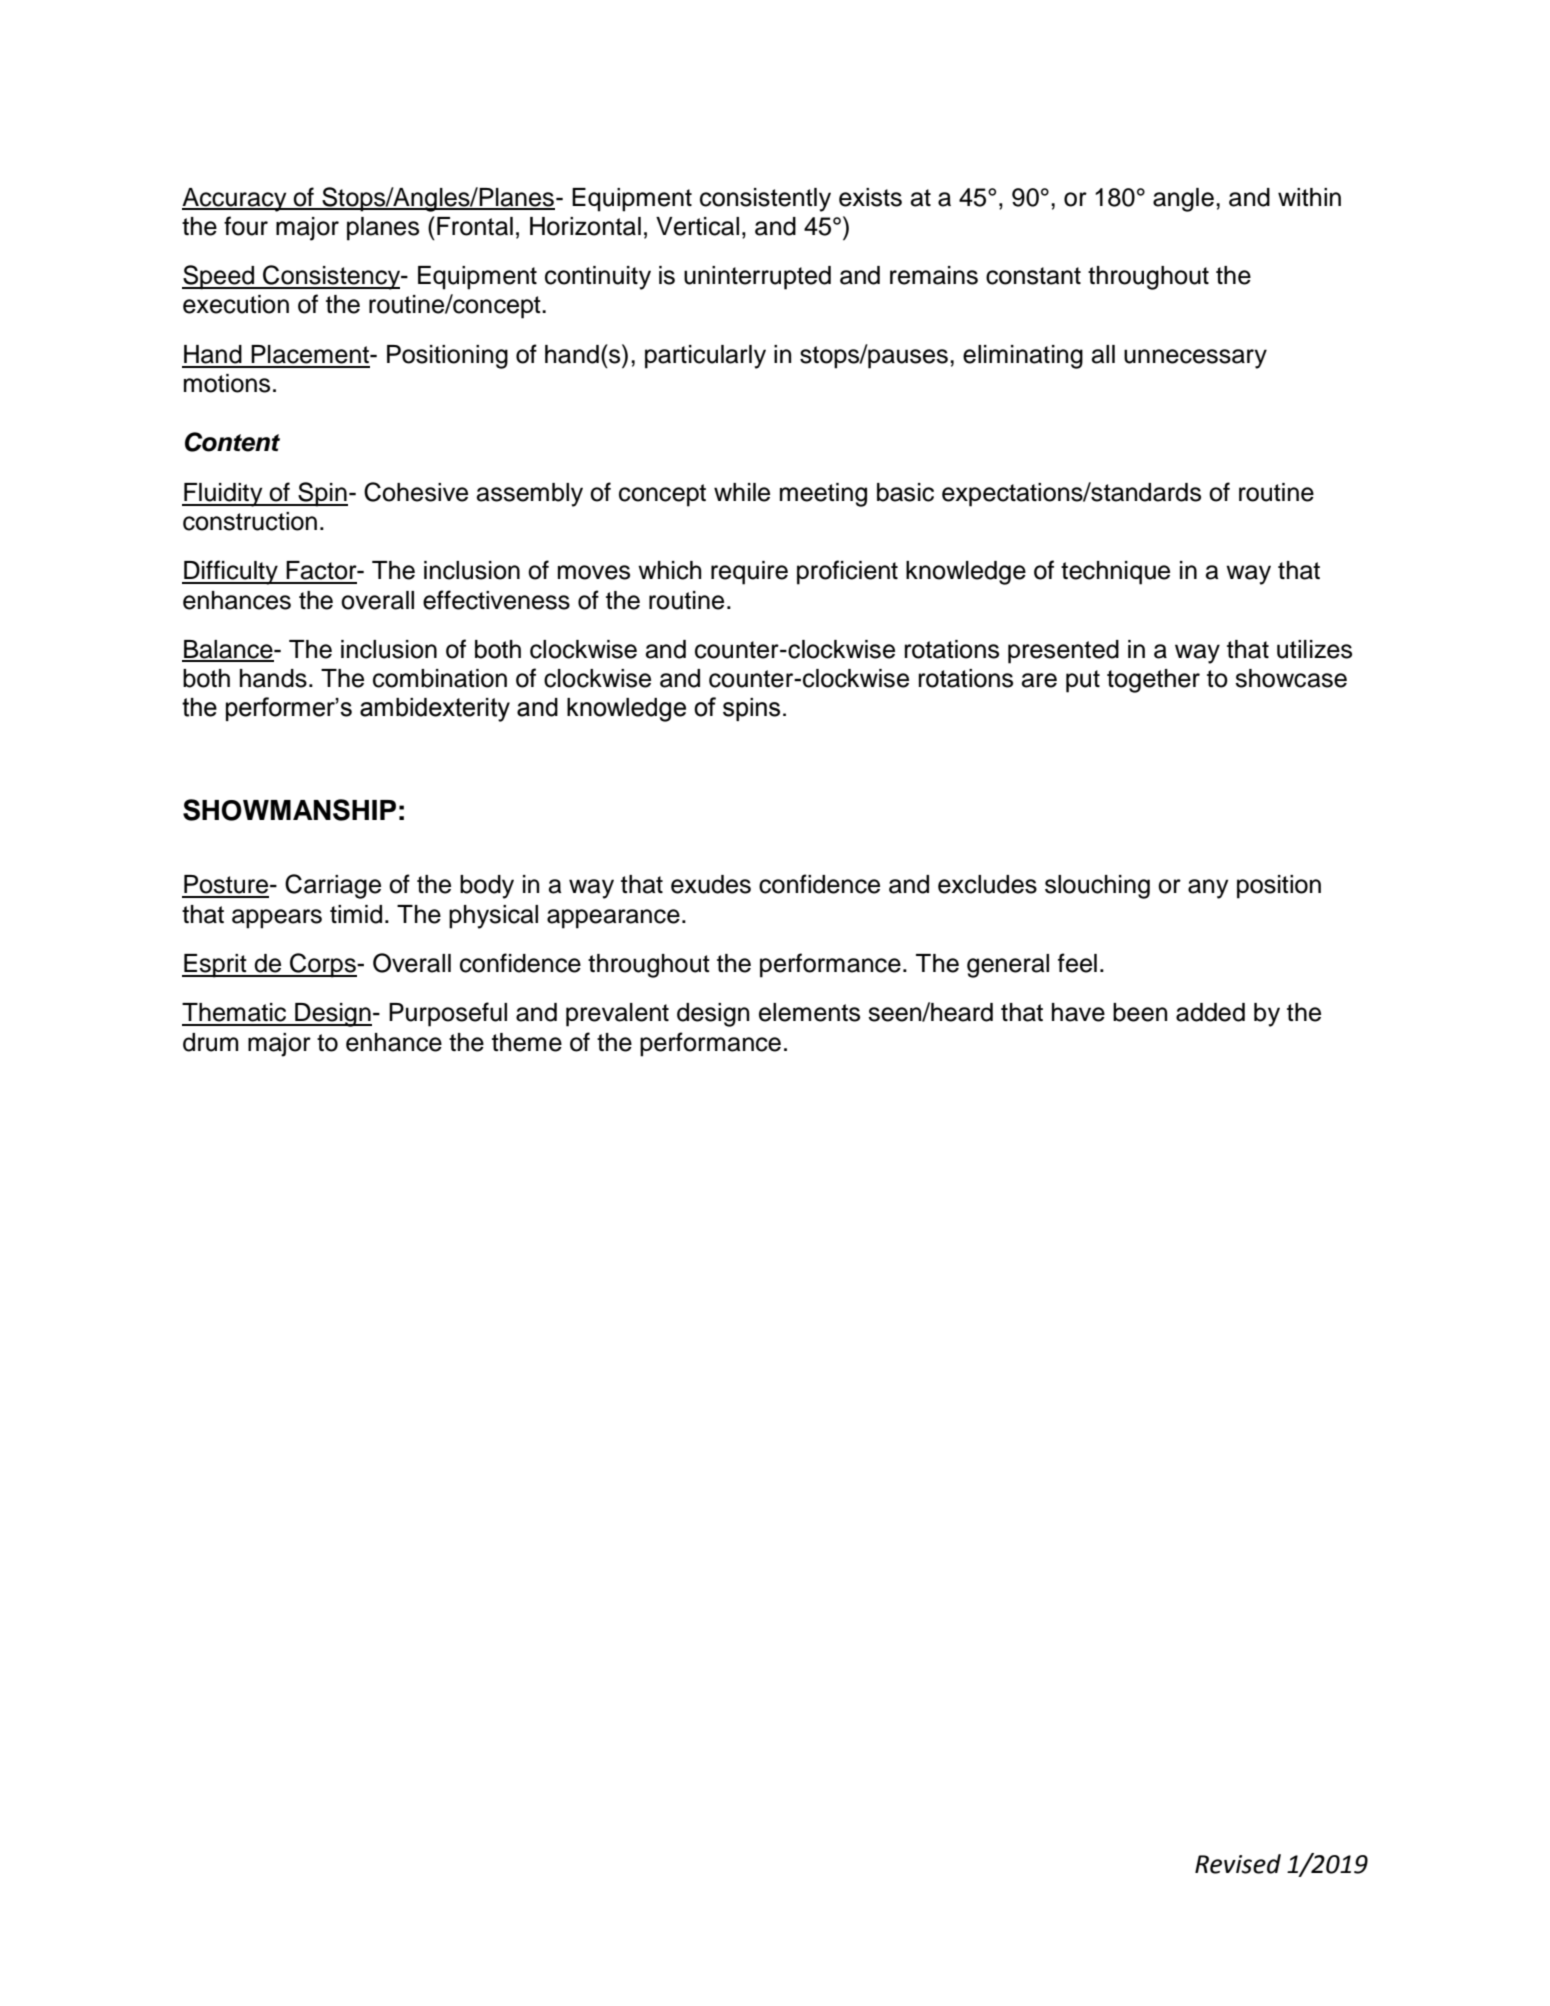  What do you see at coordinates (1309, 197) in the page?
I see `within` at bounding box center [1309, 197].
